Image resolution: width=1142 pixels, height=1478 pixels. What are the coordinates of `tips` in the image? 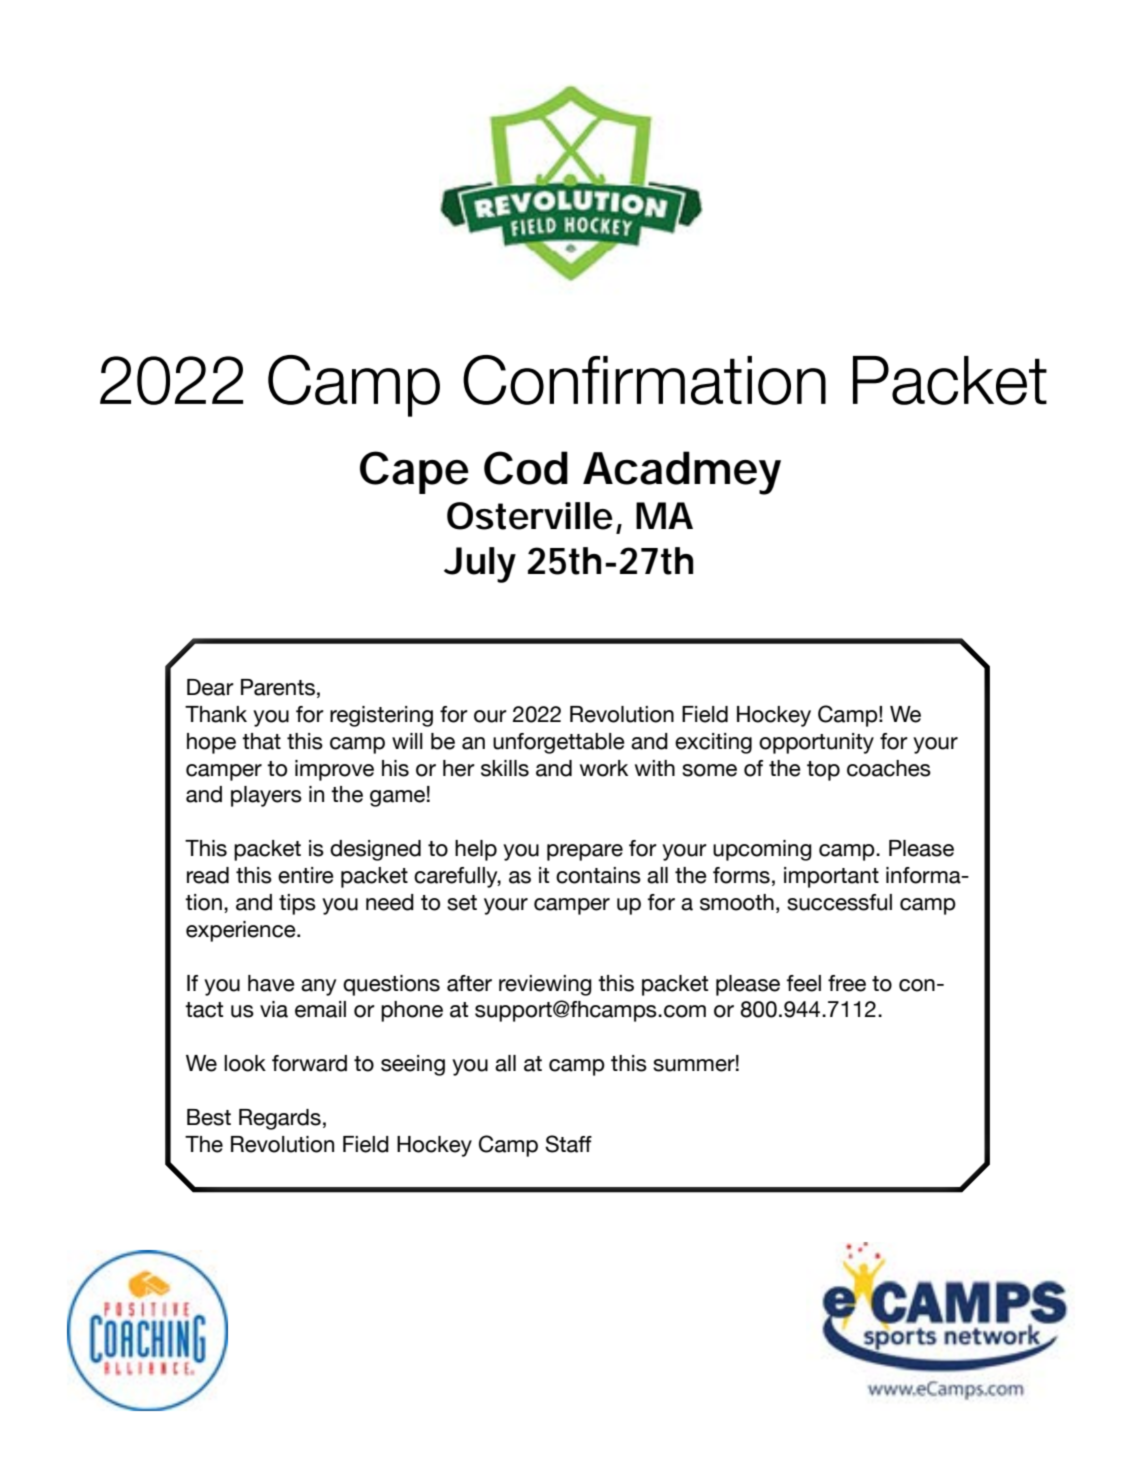 It's located at (297, 904).
